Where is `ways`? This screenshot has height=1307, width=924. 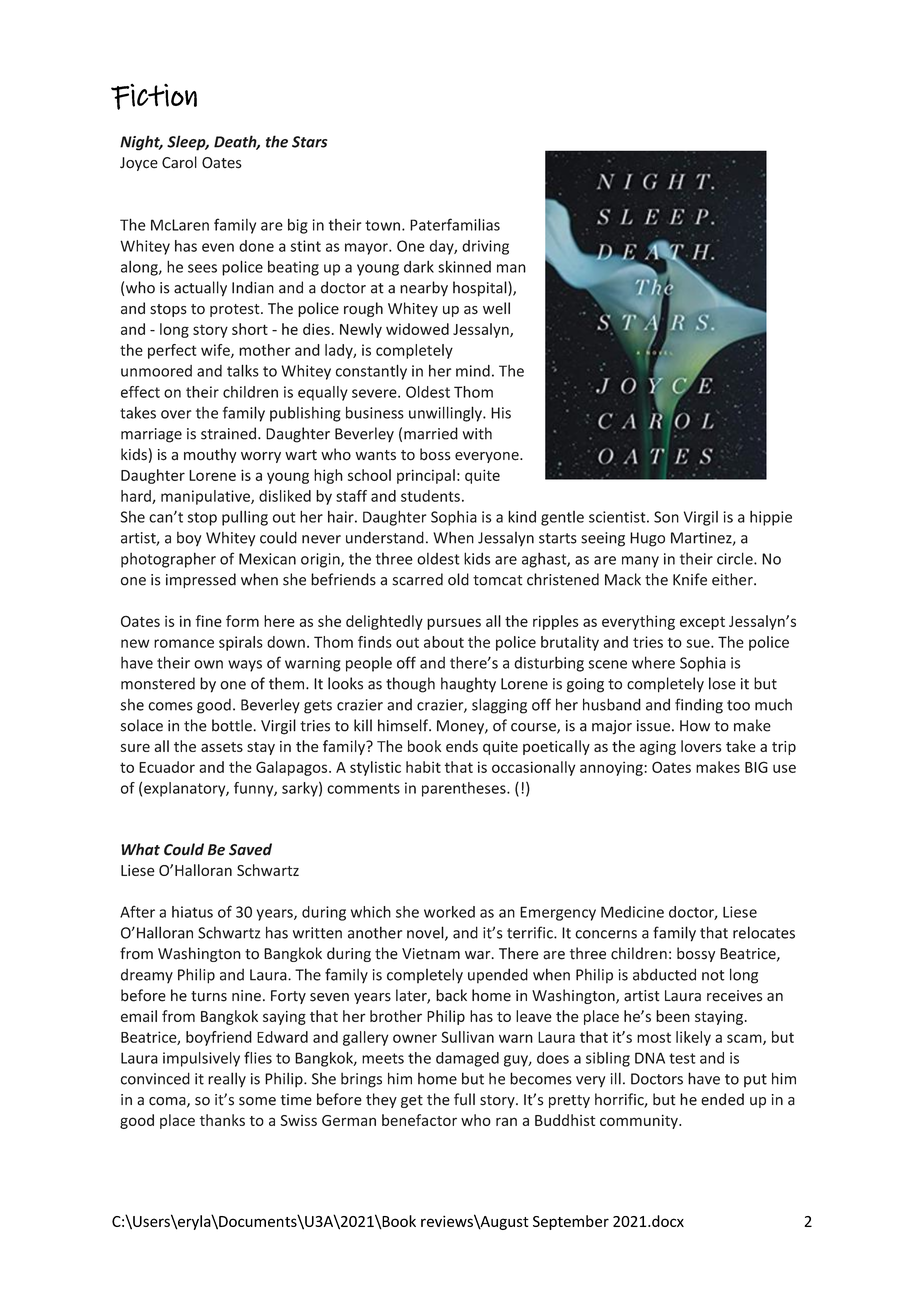 ways is located at coordinates (245, 666).
